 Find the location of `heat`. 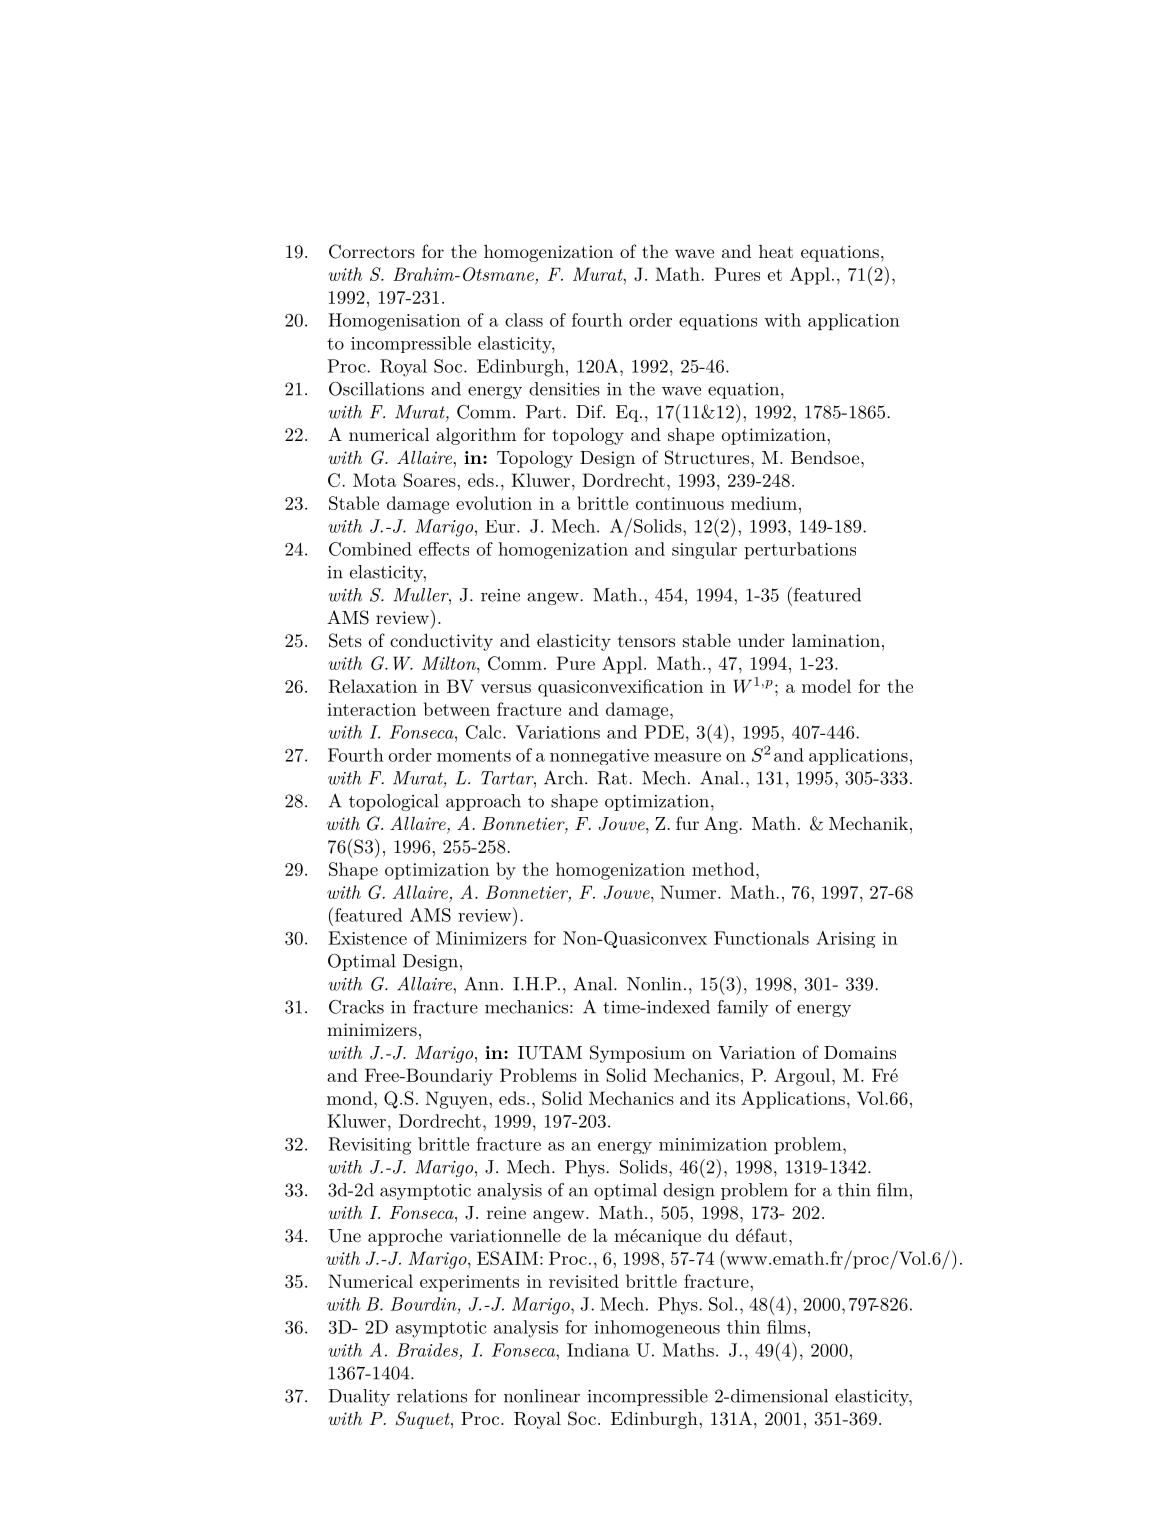

heat is located at coordinates (776, 251).
